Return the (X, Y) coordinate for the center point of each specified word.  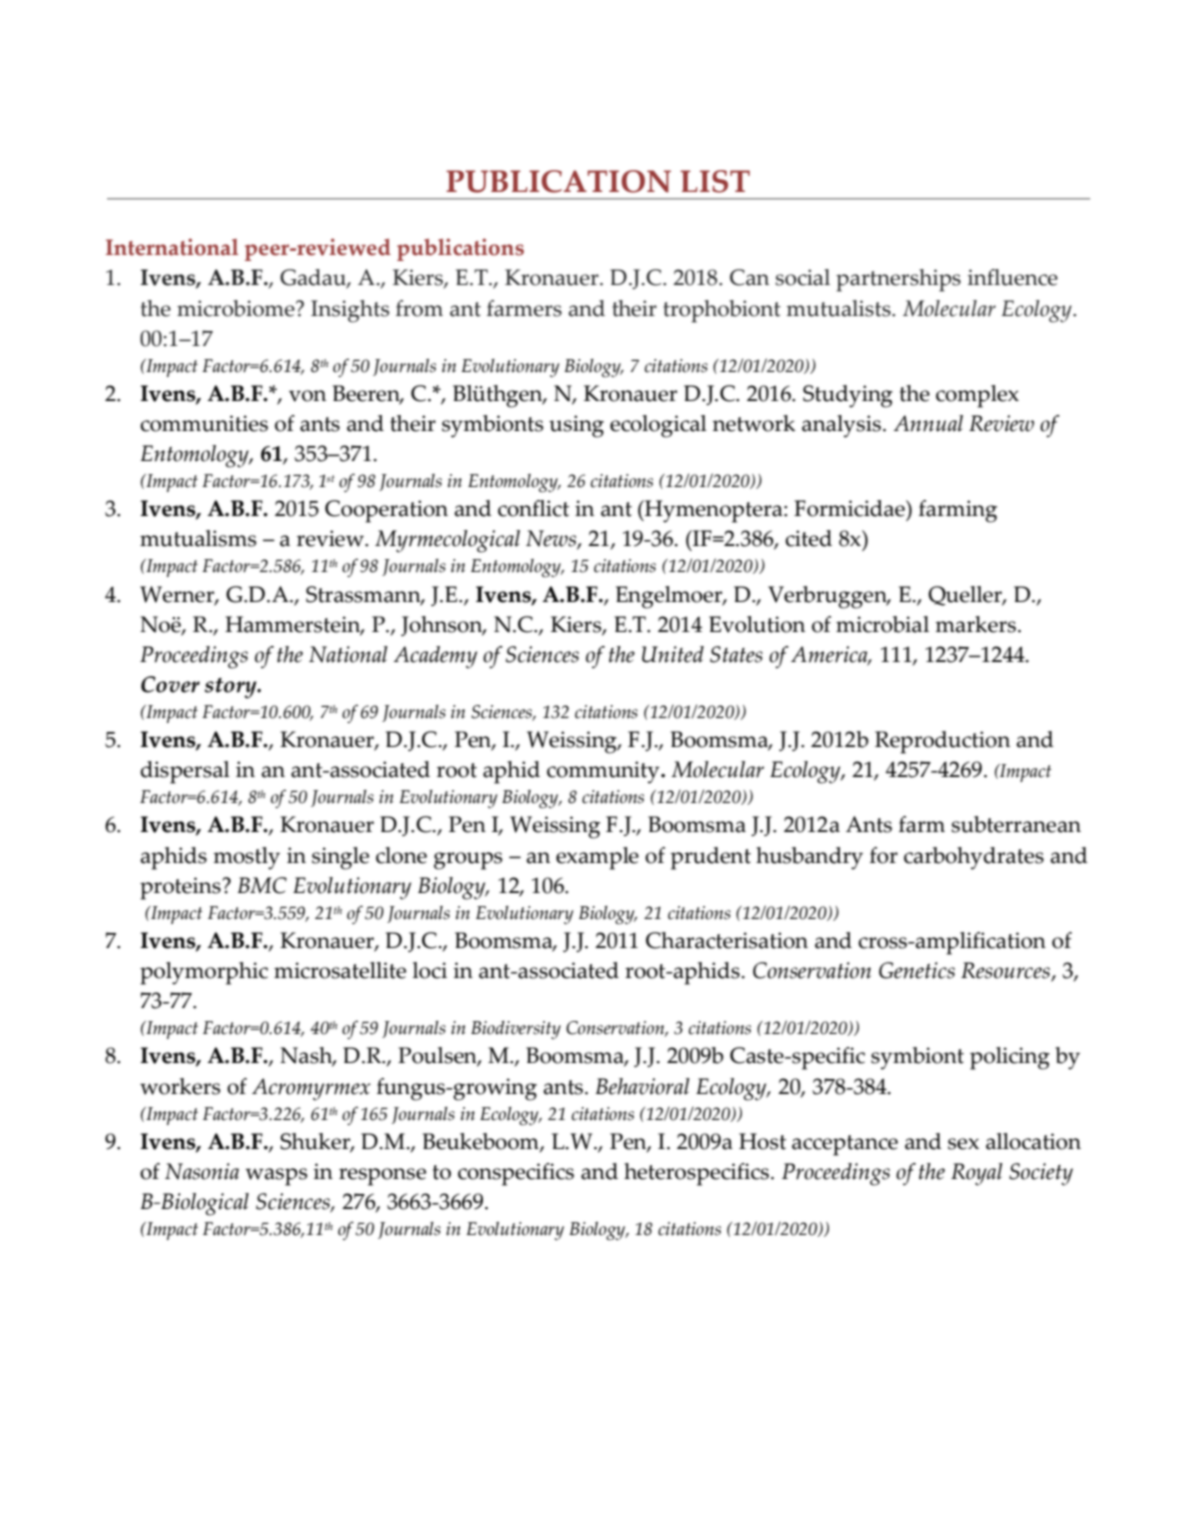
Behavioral (643, 1086)
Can (749, 277)
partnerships (898, 280)
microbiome (237, 308)
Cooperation (386, 511)
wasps (276, 1177)
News (552, 540)
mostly (246, 858)
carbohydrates (974, 858)
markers (975, 624)
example (597, 858)
